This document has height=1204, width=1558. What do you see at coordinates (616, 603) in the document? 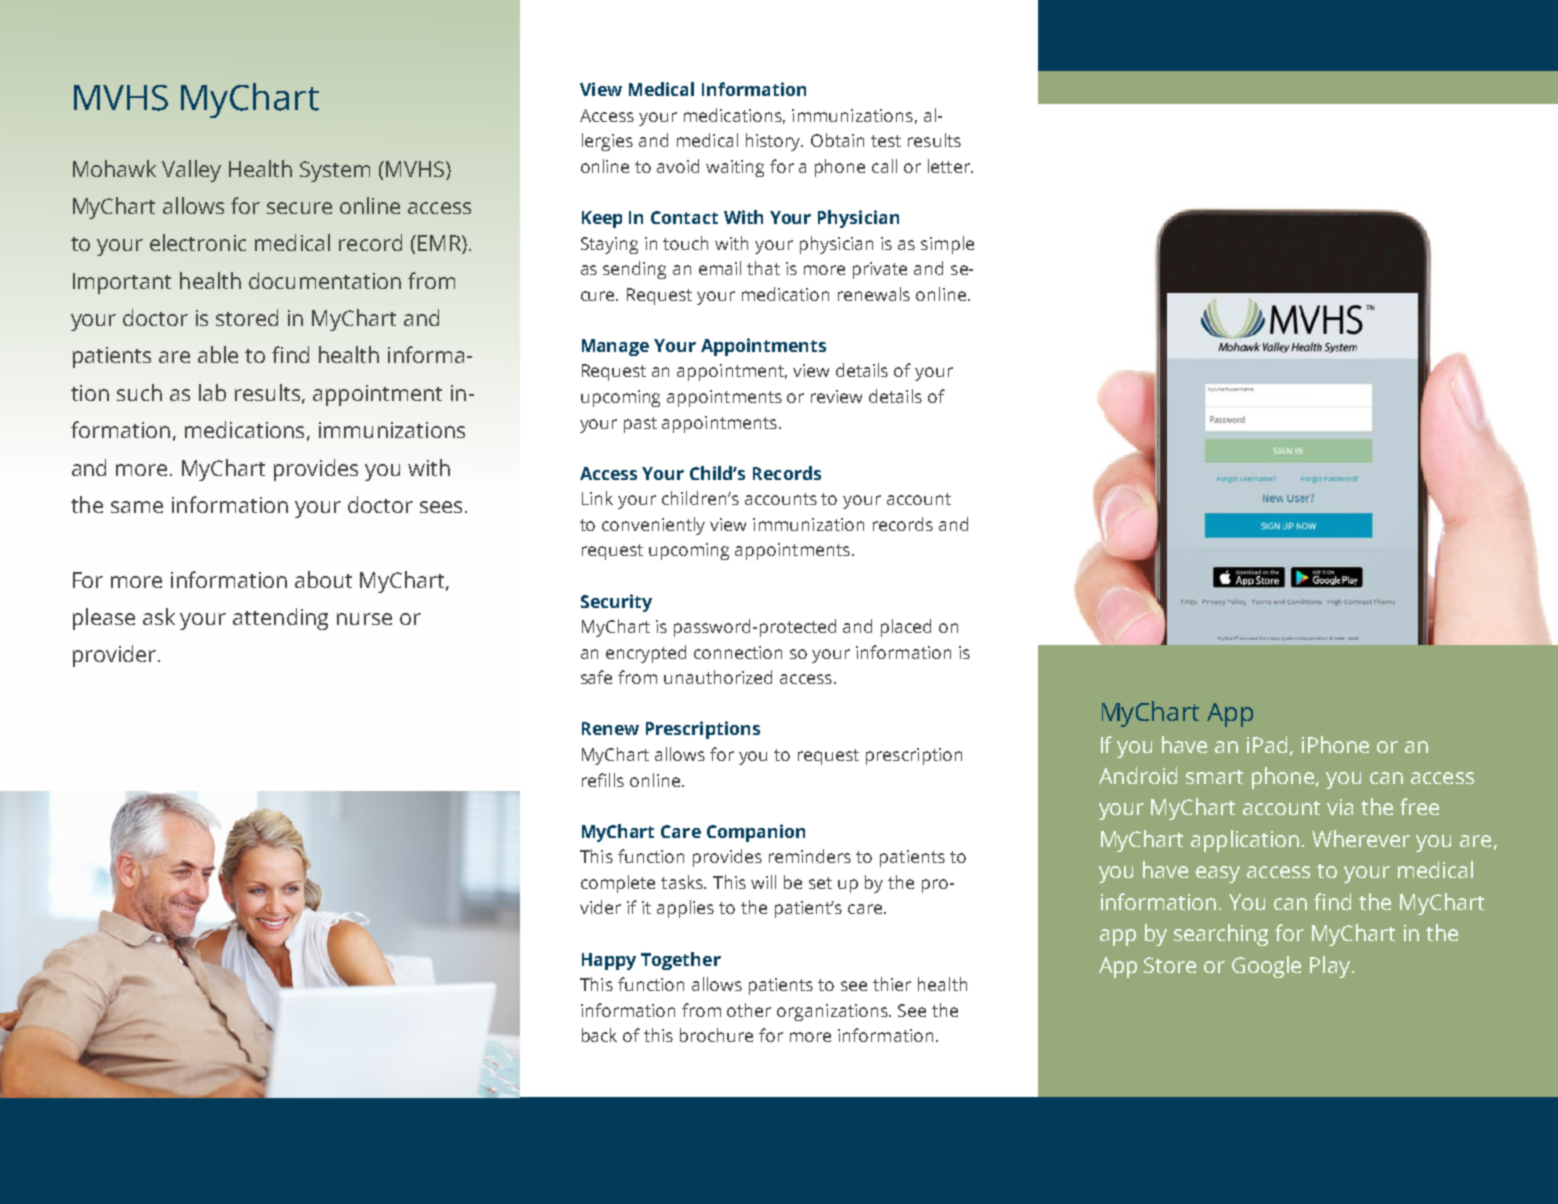
I see `Security` at bounding box center [616, 603].
